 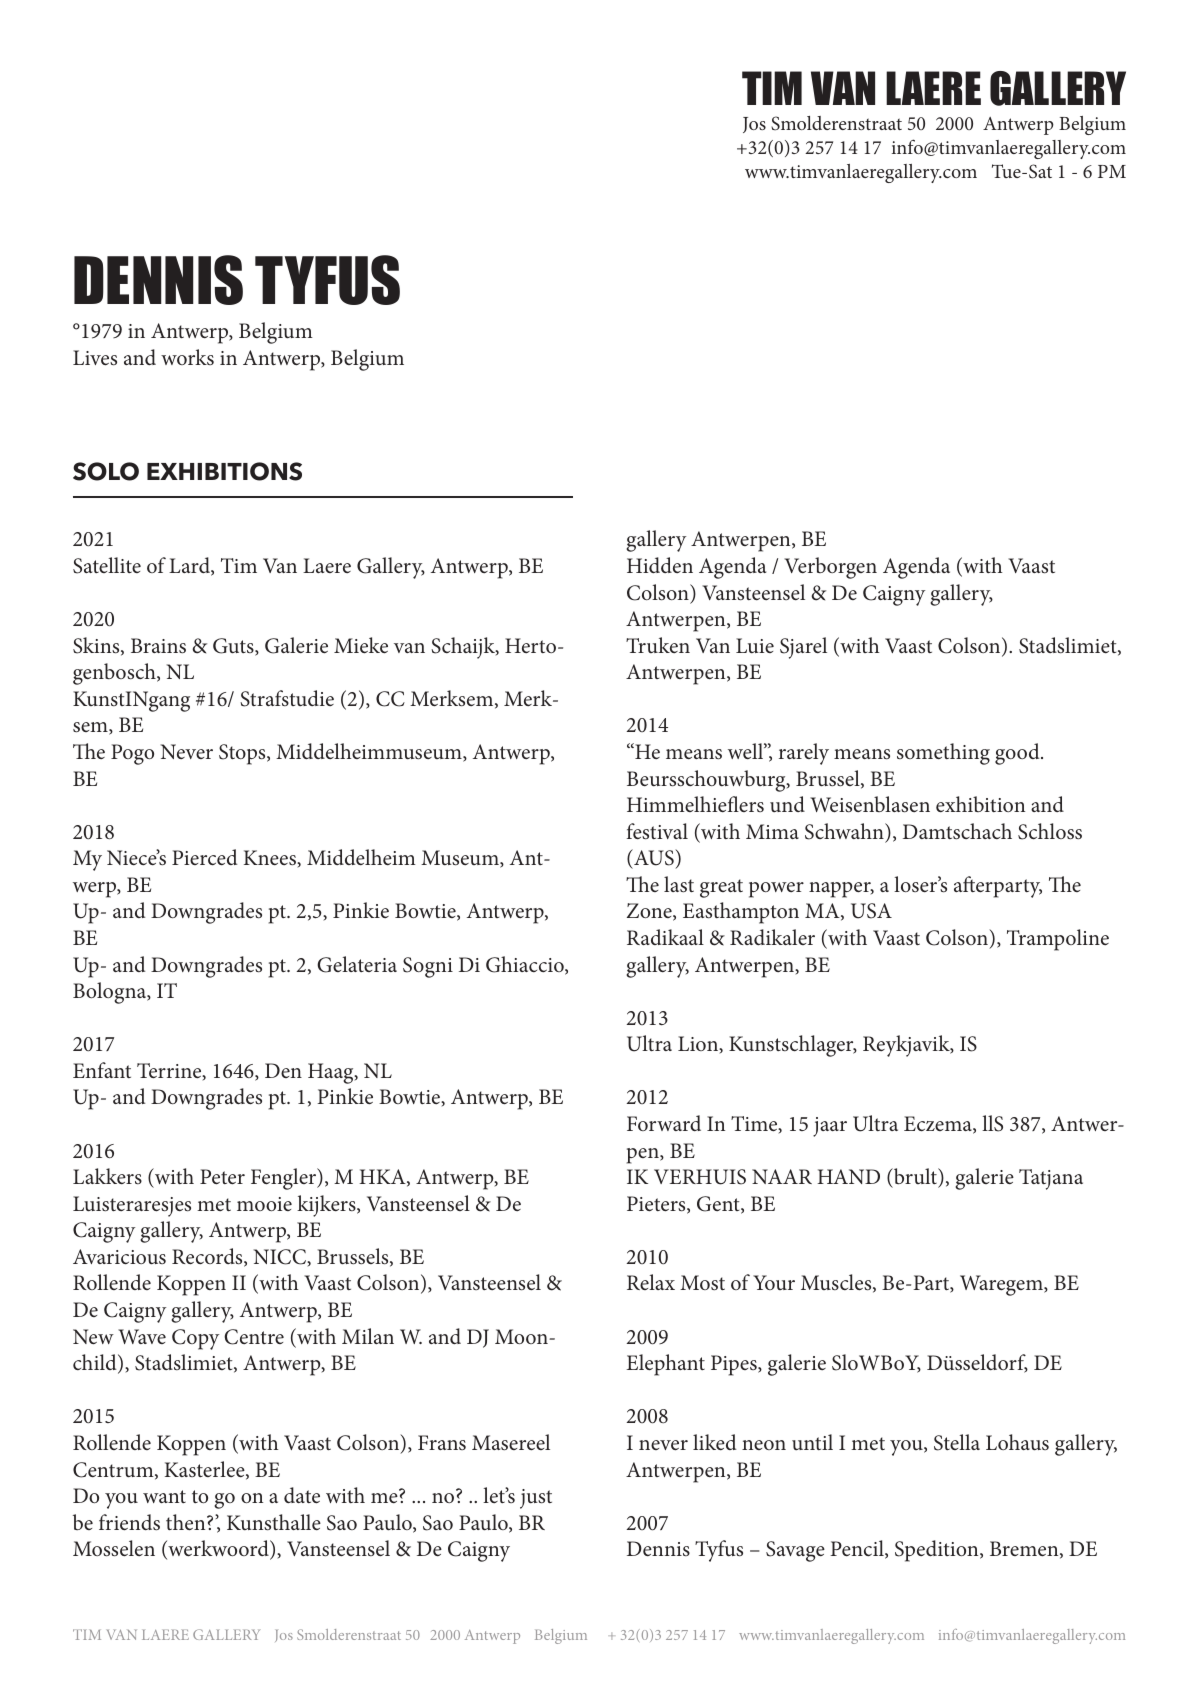 What do you see at coordinates (657, 831) in the screenshot?
I see `festival` at bounding box center [657, 831].
